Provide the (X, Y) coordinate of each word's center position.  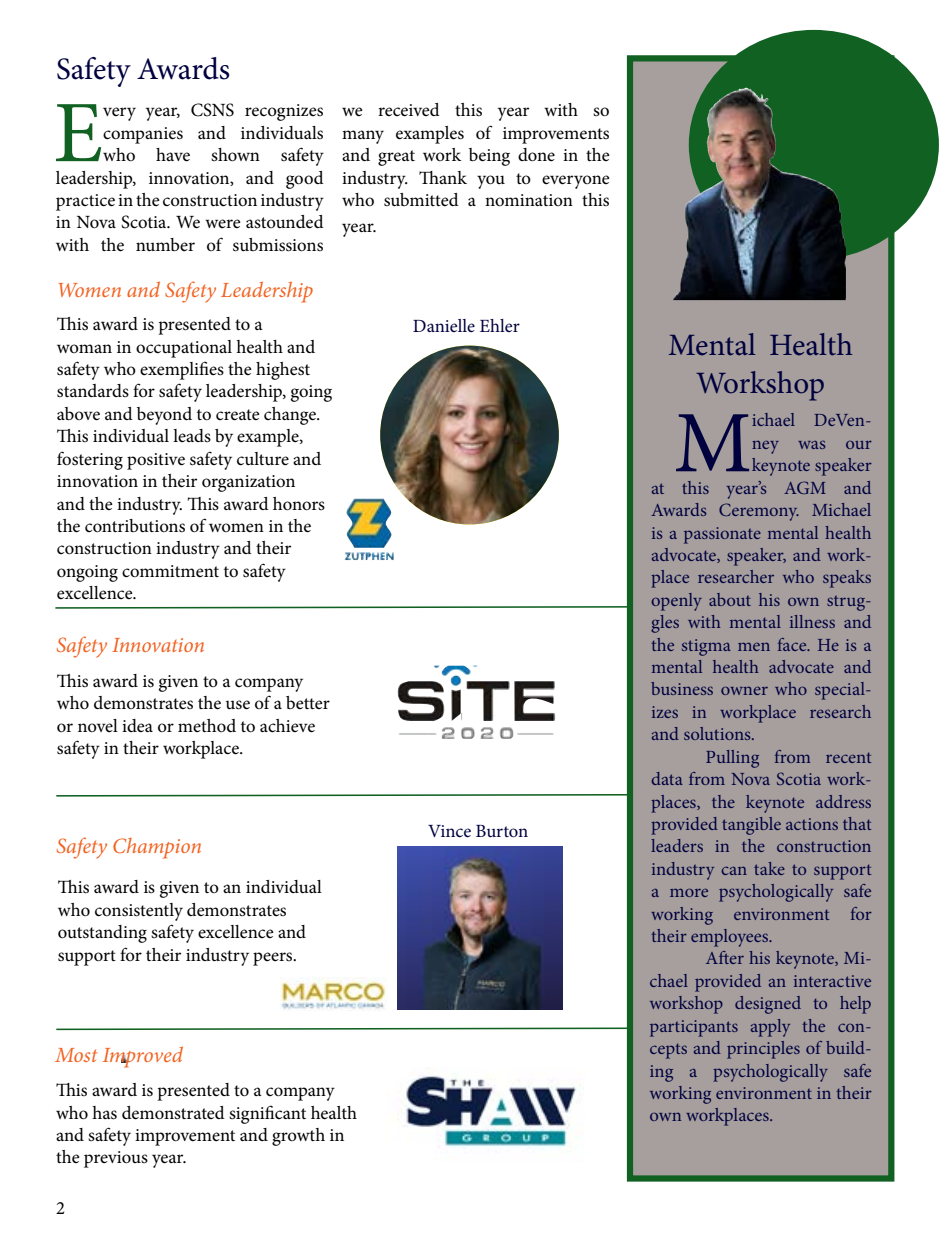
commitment (170, 571)
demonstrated (173, 1113)
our (859, 445)
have (173, 155)
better (308, 702)
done (536, 155)
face (793, 644)
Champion (157, 848)
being (489, 157)
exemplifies (182, 370)
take (769, 868)
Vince (449, 831)
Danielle (444, 325)
